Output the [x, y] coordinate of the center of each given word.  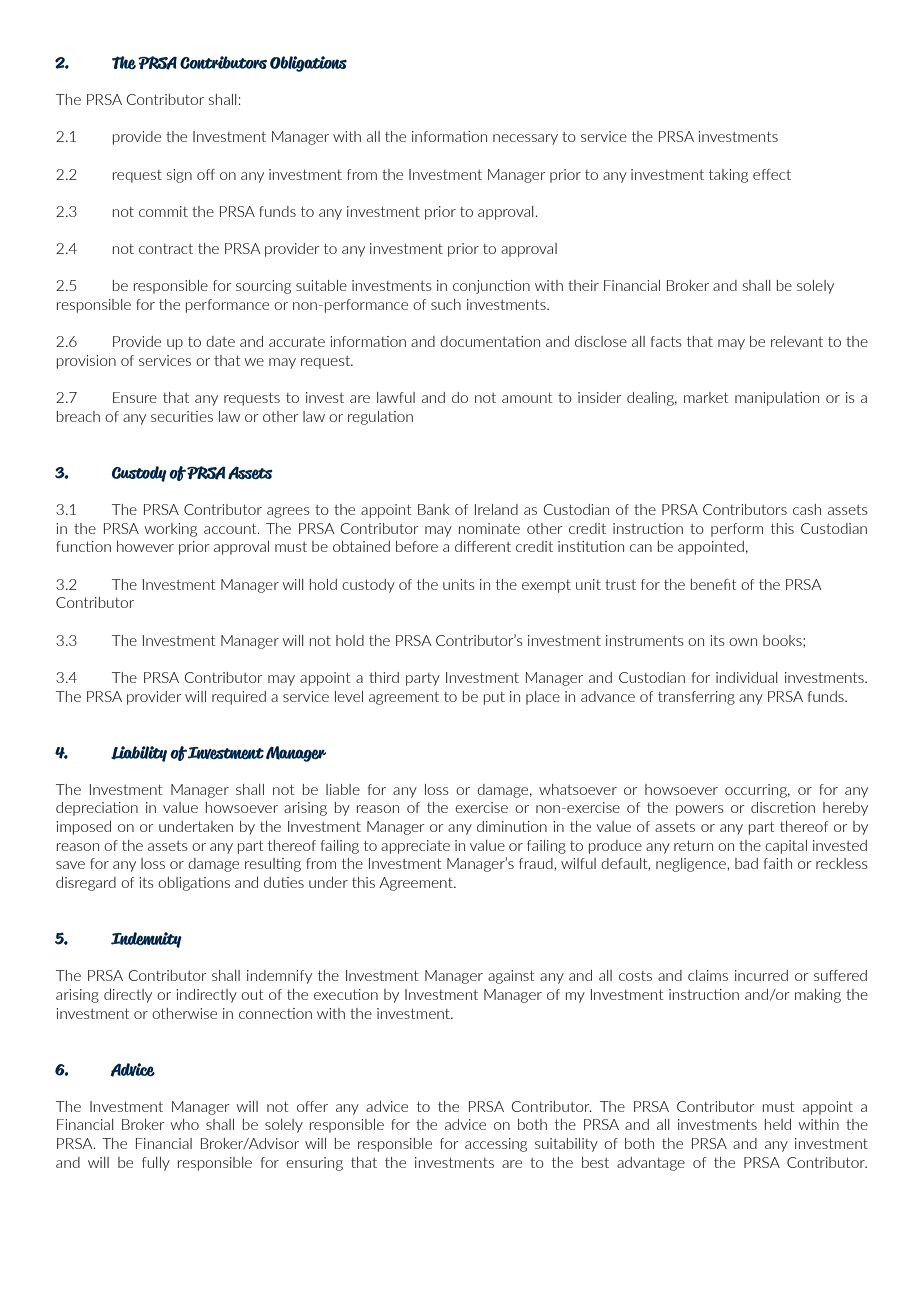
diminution [512, 826]
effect [772, 174]
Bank [434, 509]
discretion [783, 807]
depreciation [97, 809]
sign [179, 176]
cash [807, 509]
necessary [525, 139]
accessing [496, 1145]
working [171, 530]
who [185, 1124]
